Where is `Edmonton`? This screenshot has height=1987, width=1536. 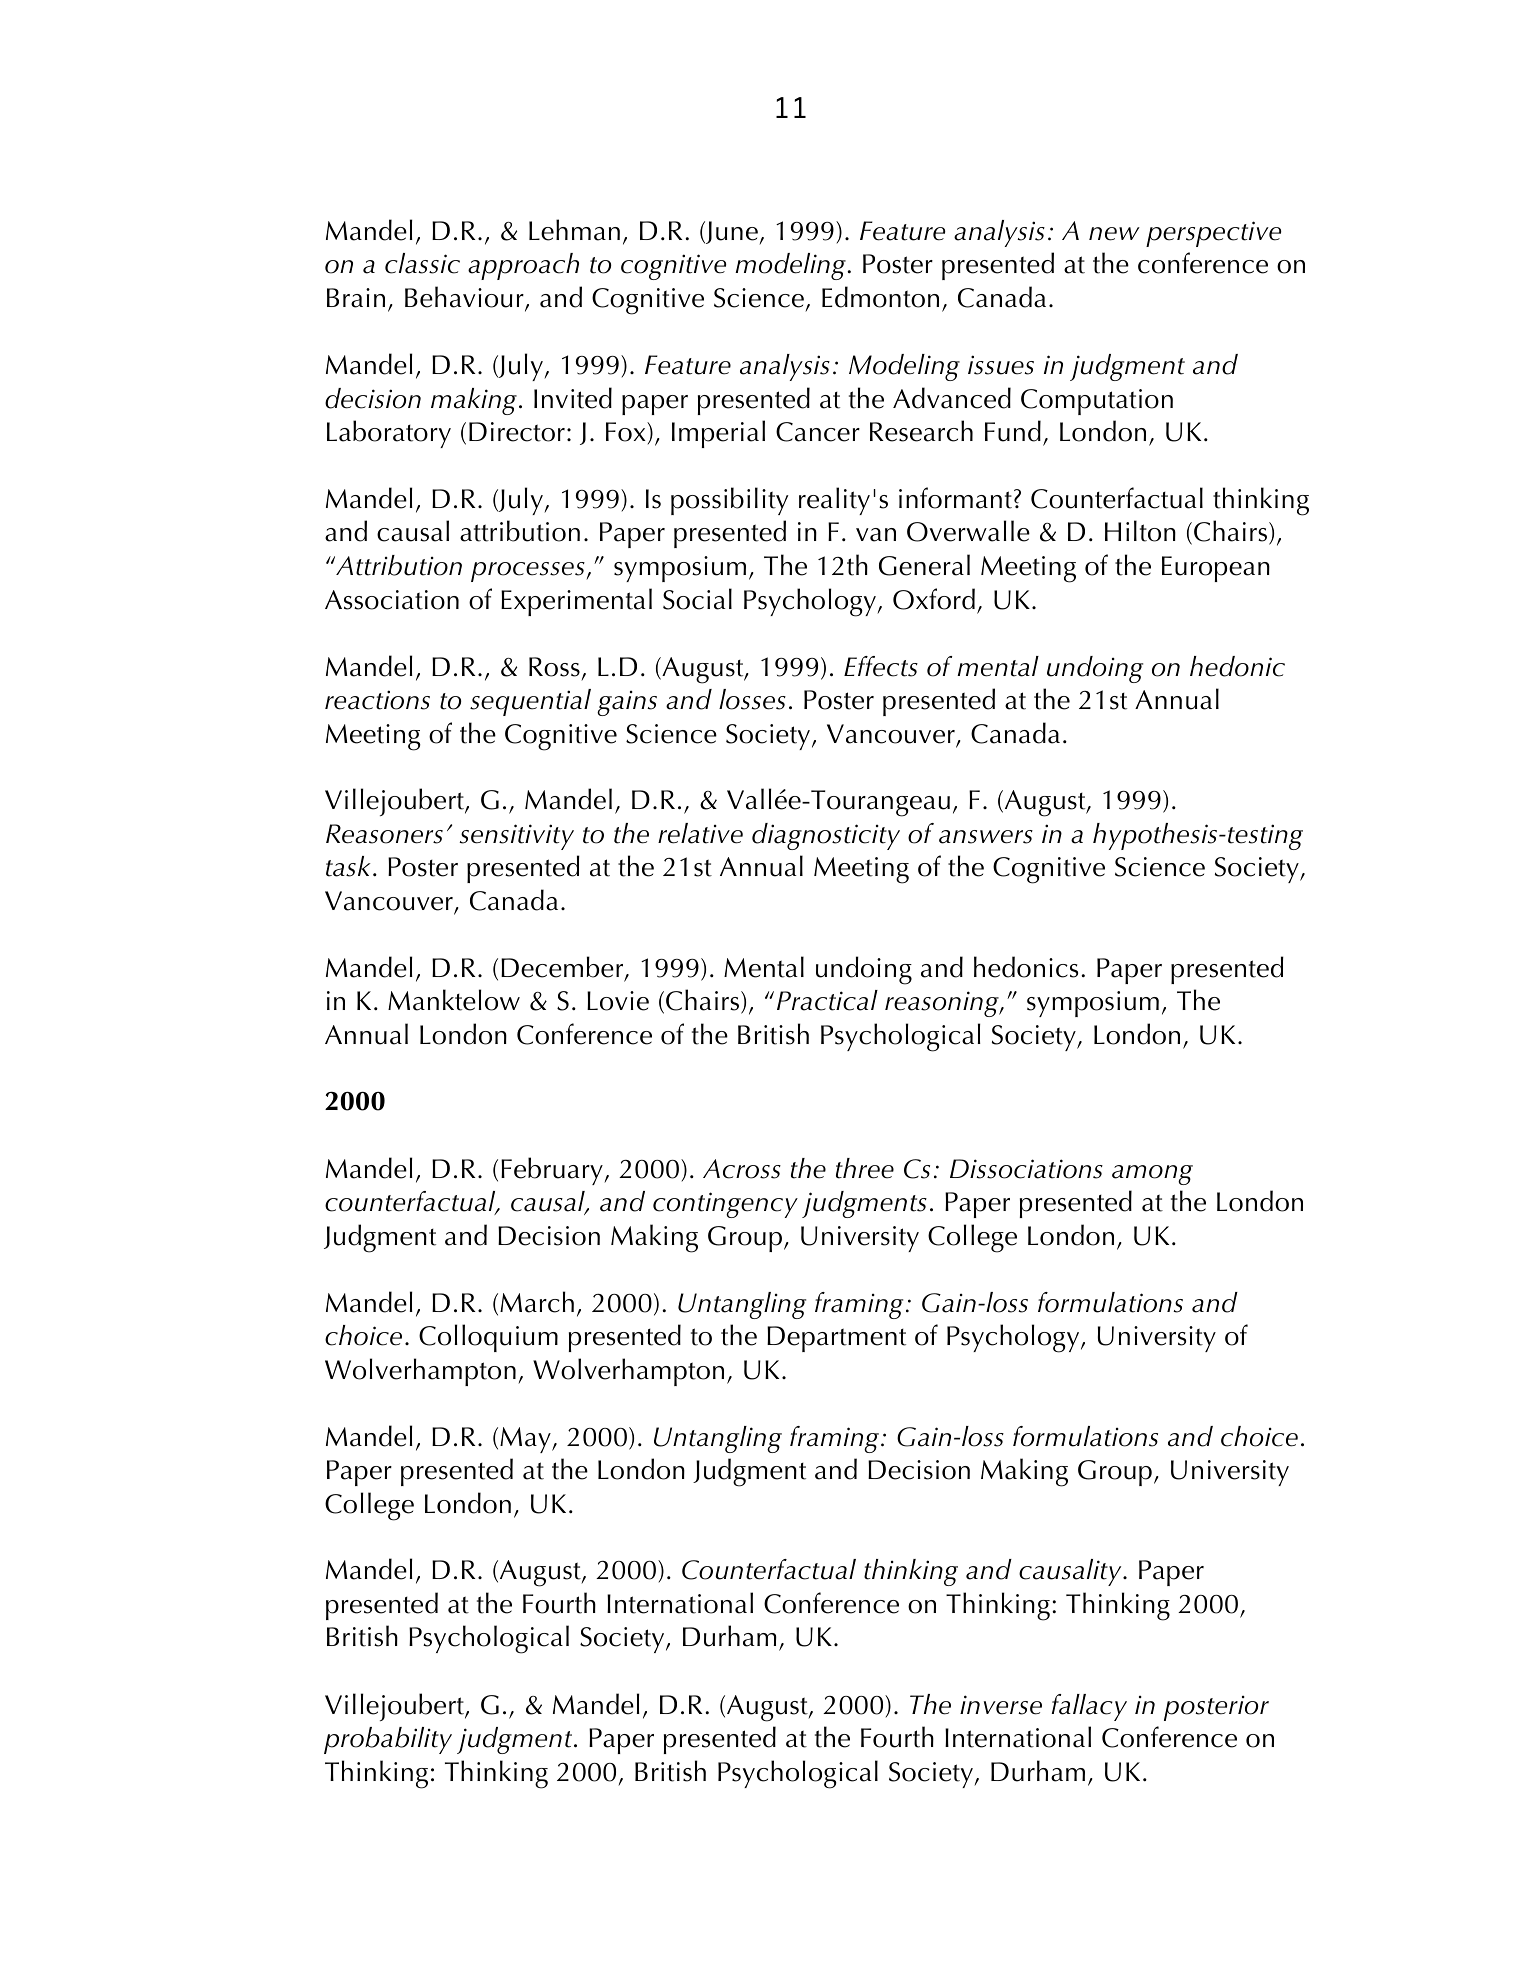 Edmonton is located at coordinates (880, 297).
